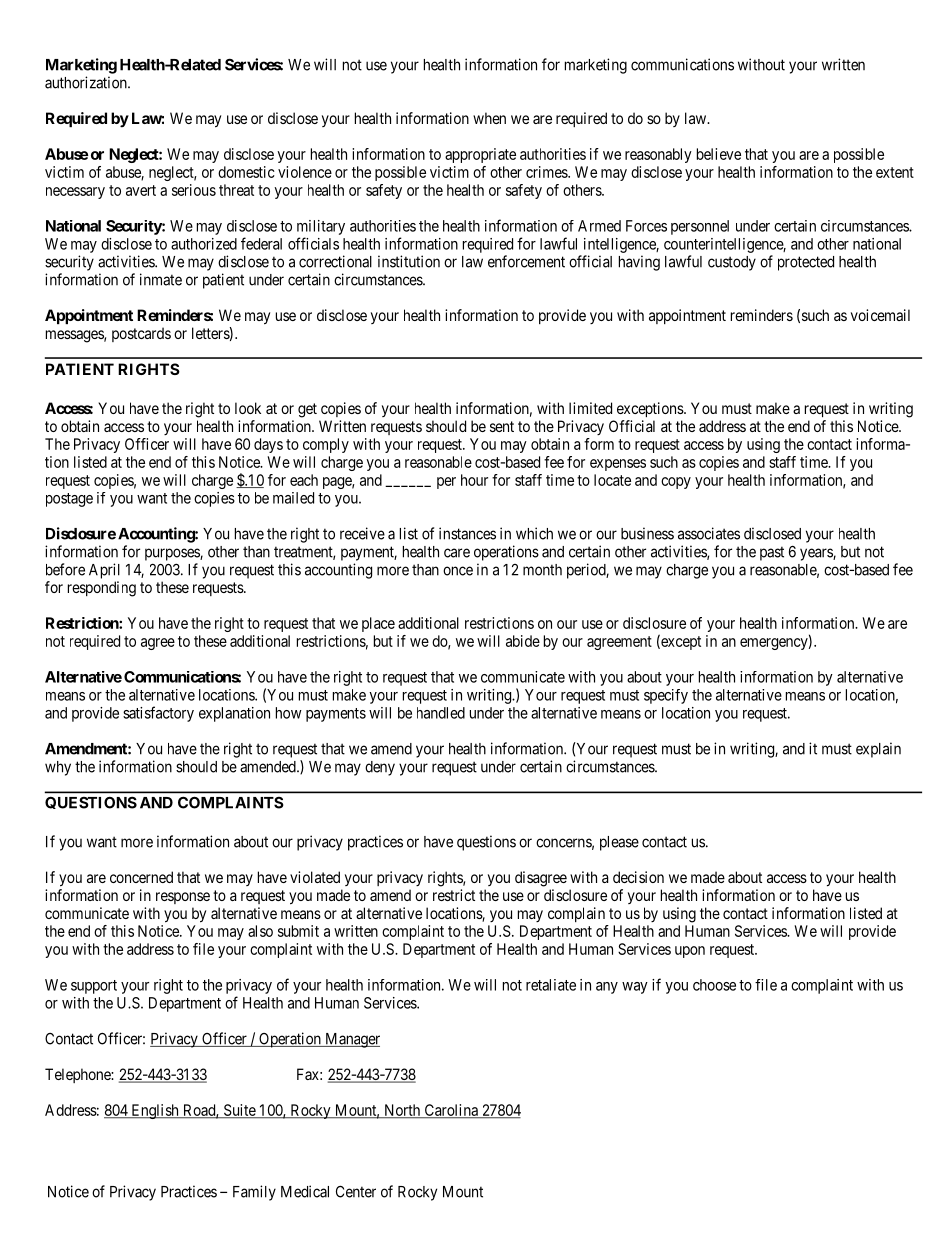 This document has height=1233, width=952. Describe the element at coordinates (457, 553) in the document. I see `care` at that location.
